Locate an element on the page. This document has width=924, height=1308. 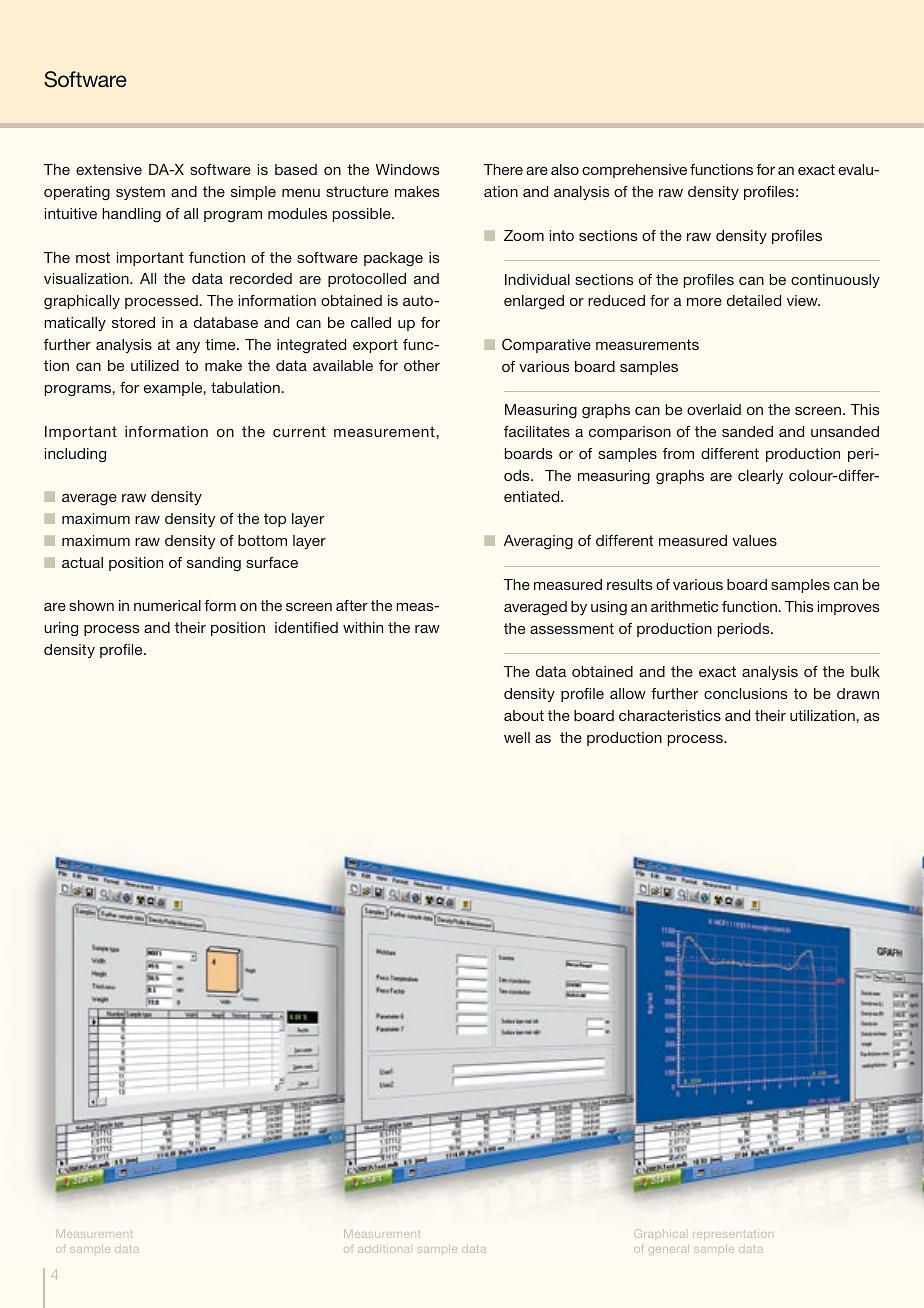
continuously is located at coordinates (835, 281).
